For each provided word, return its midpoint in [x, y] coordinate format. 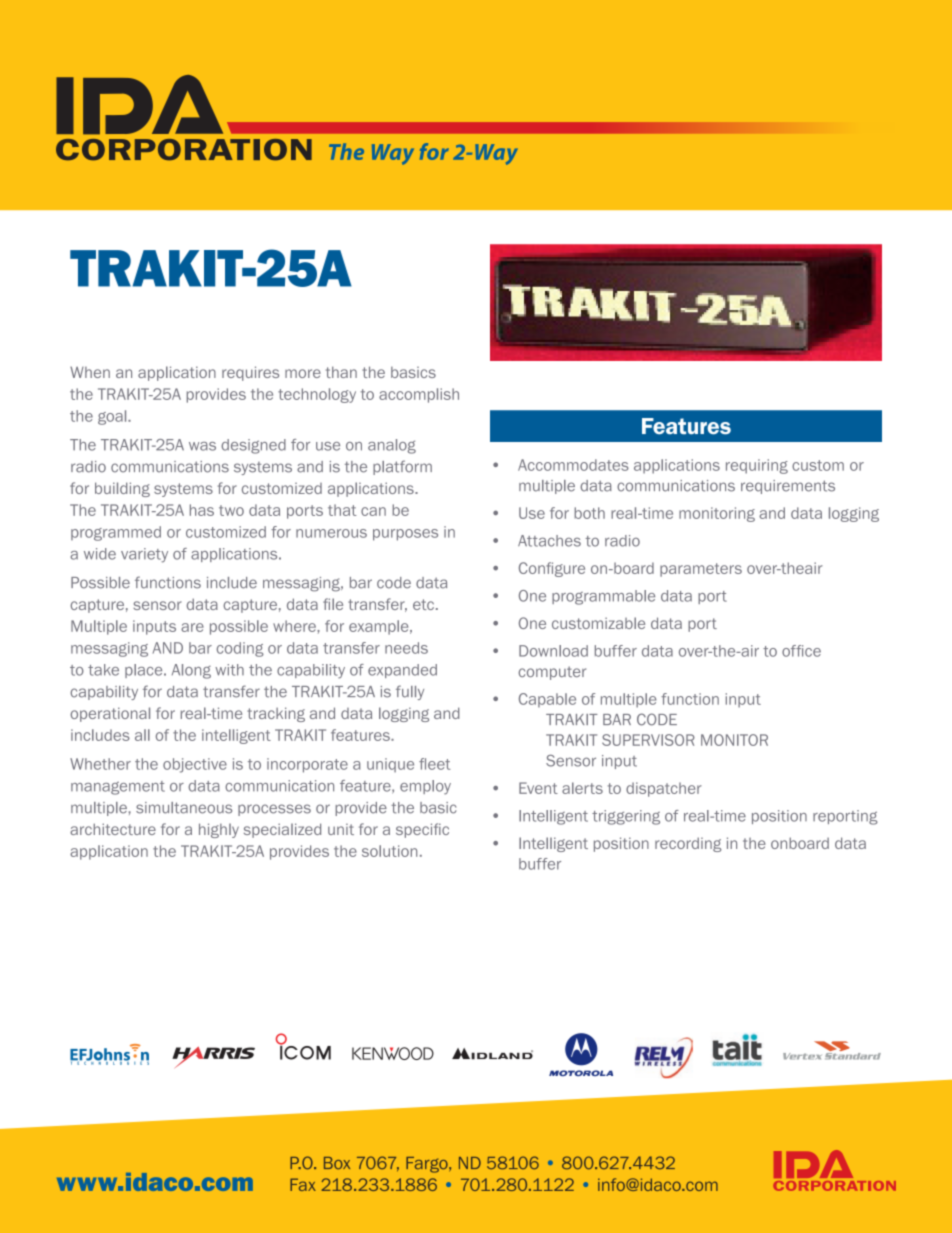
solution [389, 851]
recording [688, 844]
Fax [303, 1184]
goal [113, 417]
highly [219, 830]
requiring [757, 466]
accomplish [419, 395]
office [801, 651]
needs [406, 648]
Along [191, 671]
